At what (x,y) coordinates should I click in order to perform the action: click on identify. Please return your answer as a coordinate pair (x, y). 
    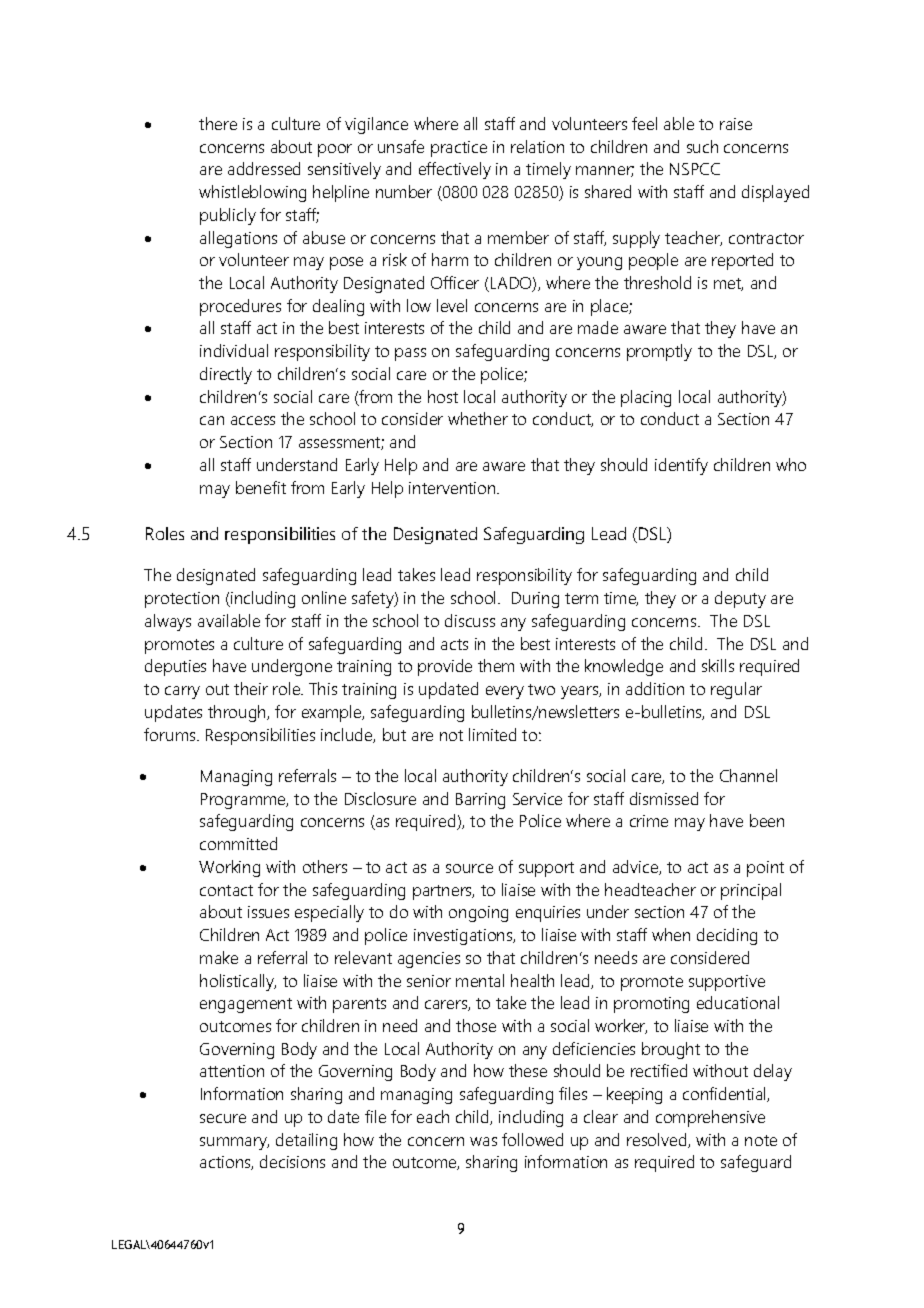
    Looking at the image, I should click on (681, 466).
